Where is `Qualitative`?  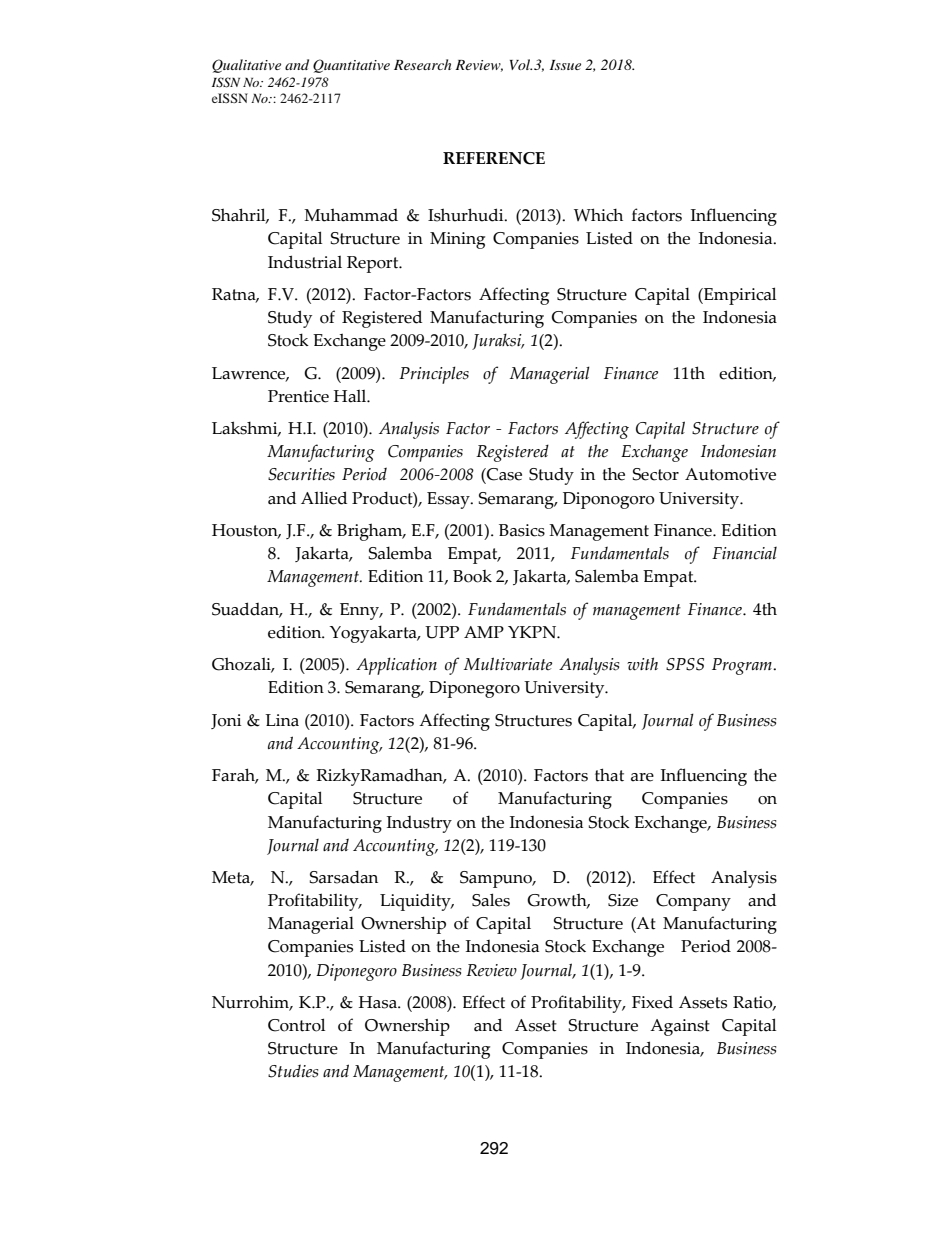
Qualitative is located at coordinates (246, 66).
